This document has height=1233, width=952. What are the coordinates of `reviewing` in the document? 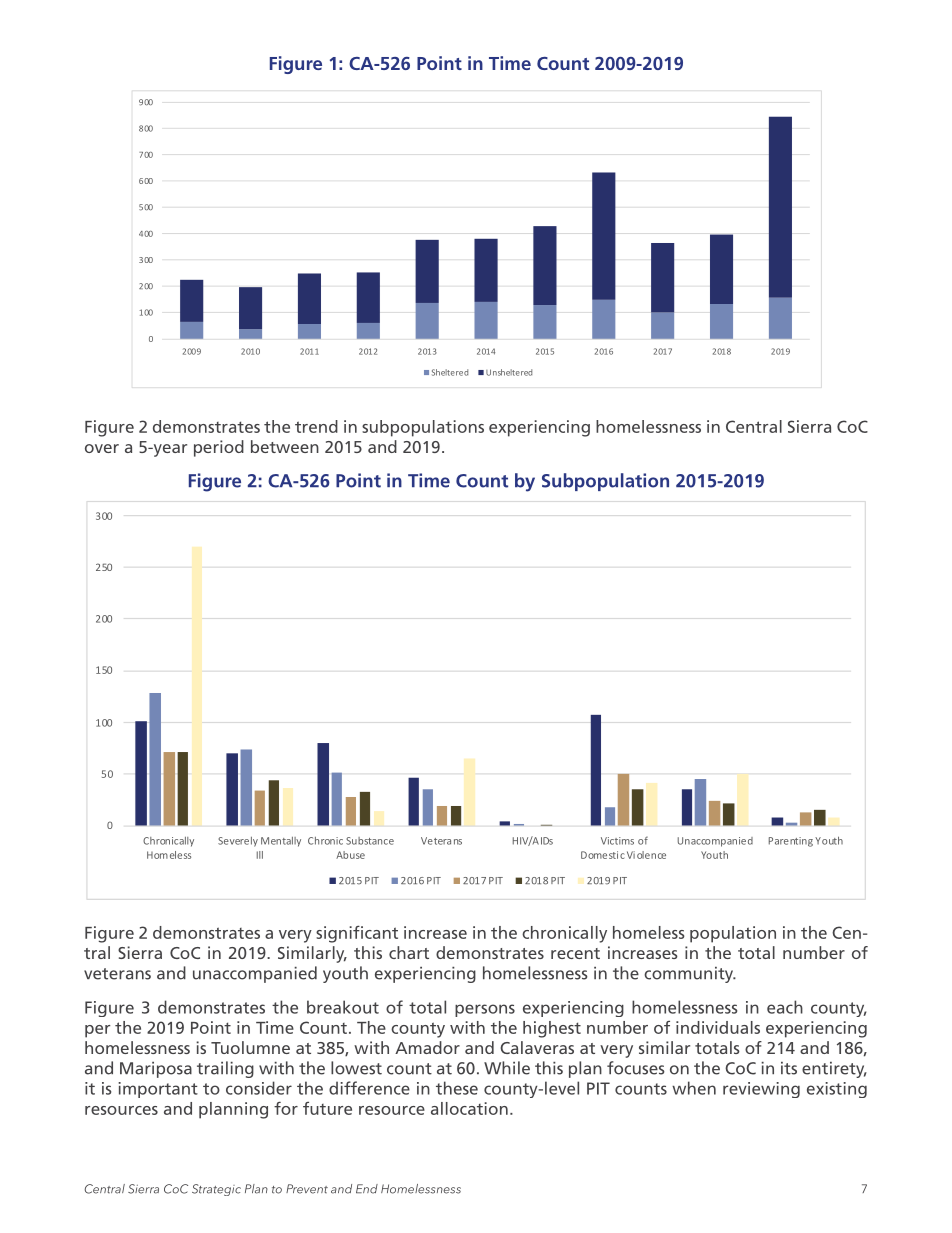 It's located at (761, 1090).
